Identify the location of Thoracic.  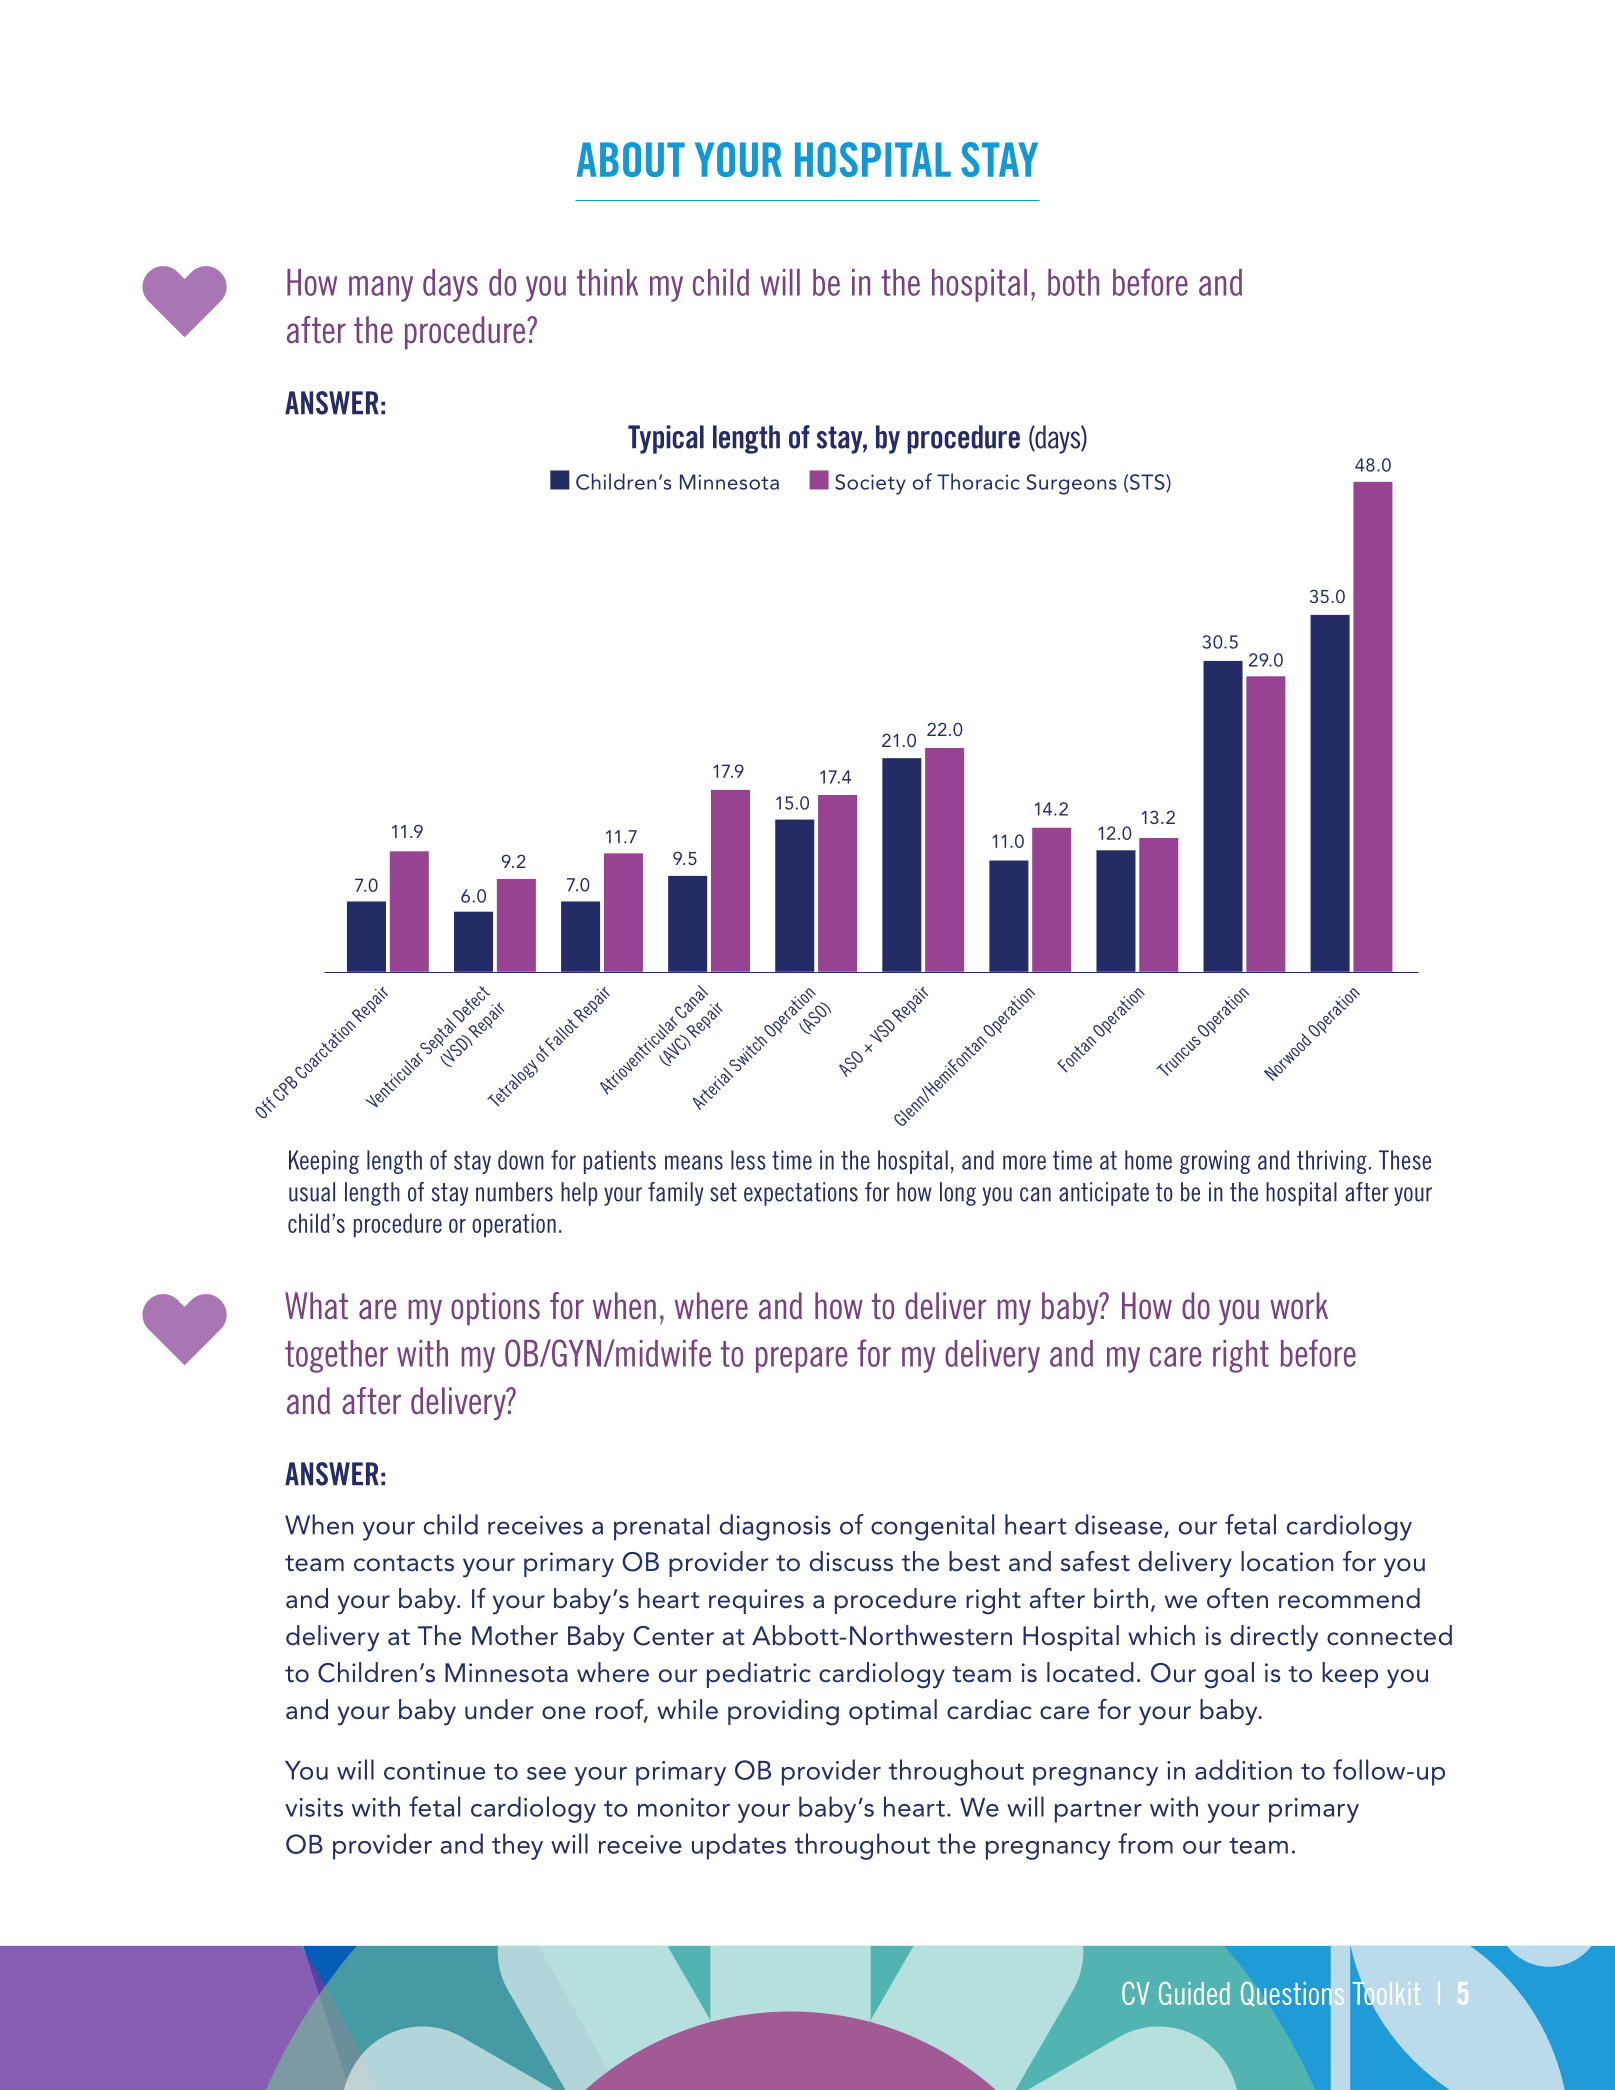
(978, 481).
